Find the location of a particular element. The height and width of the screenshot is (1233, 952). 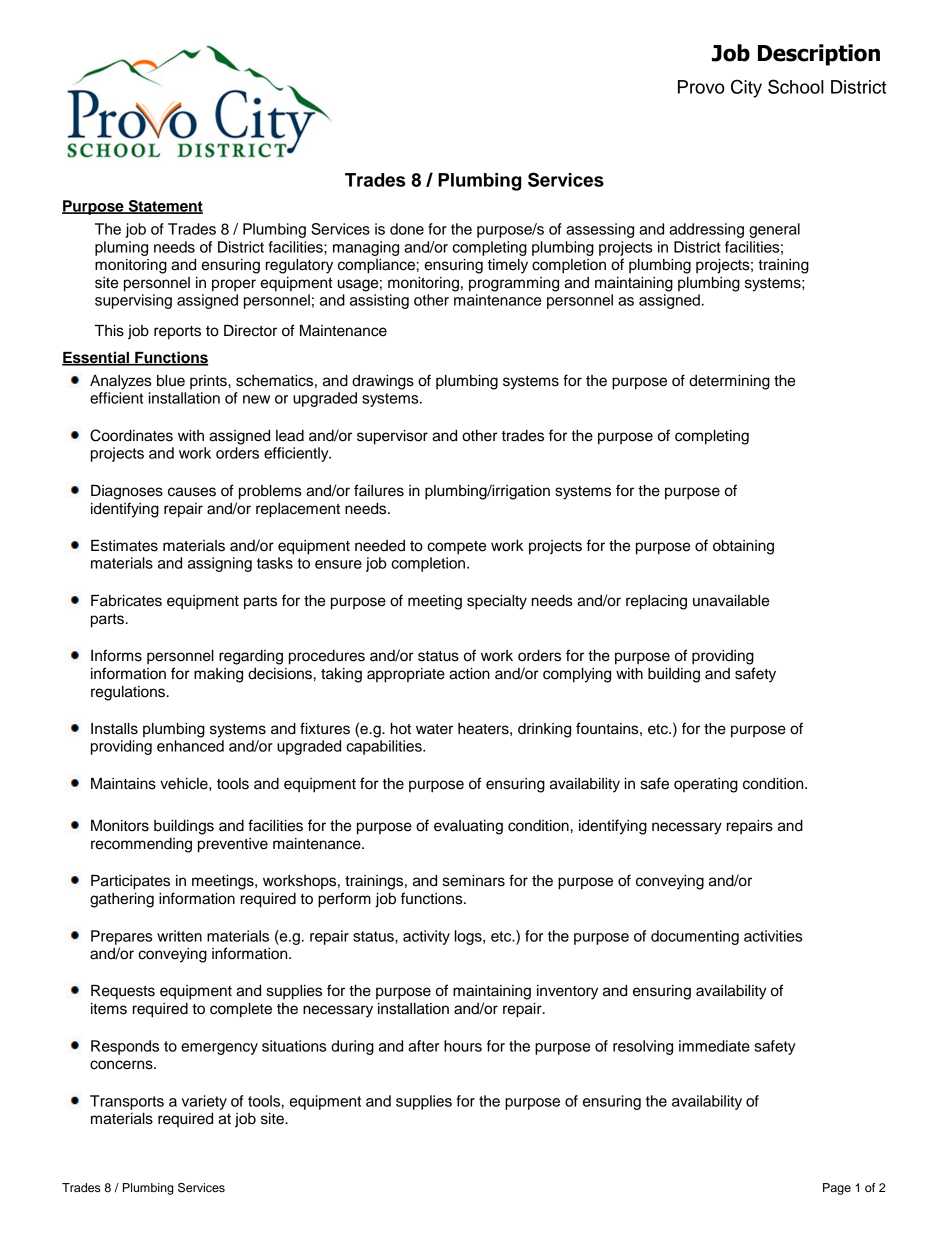

operating is located at coordinates (706, 785).
